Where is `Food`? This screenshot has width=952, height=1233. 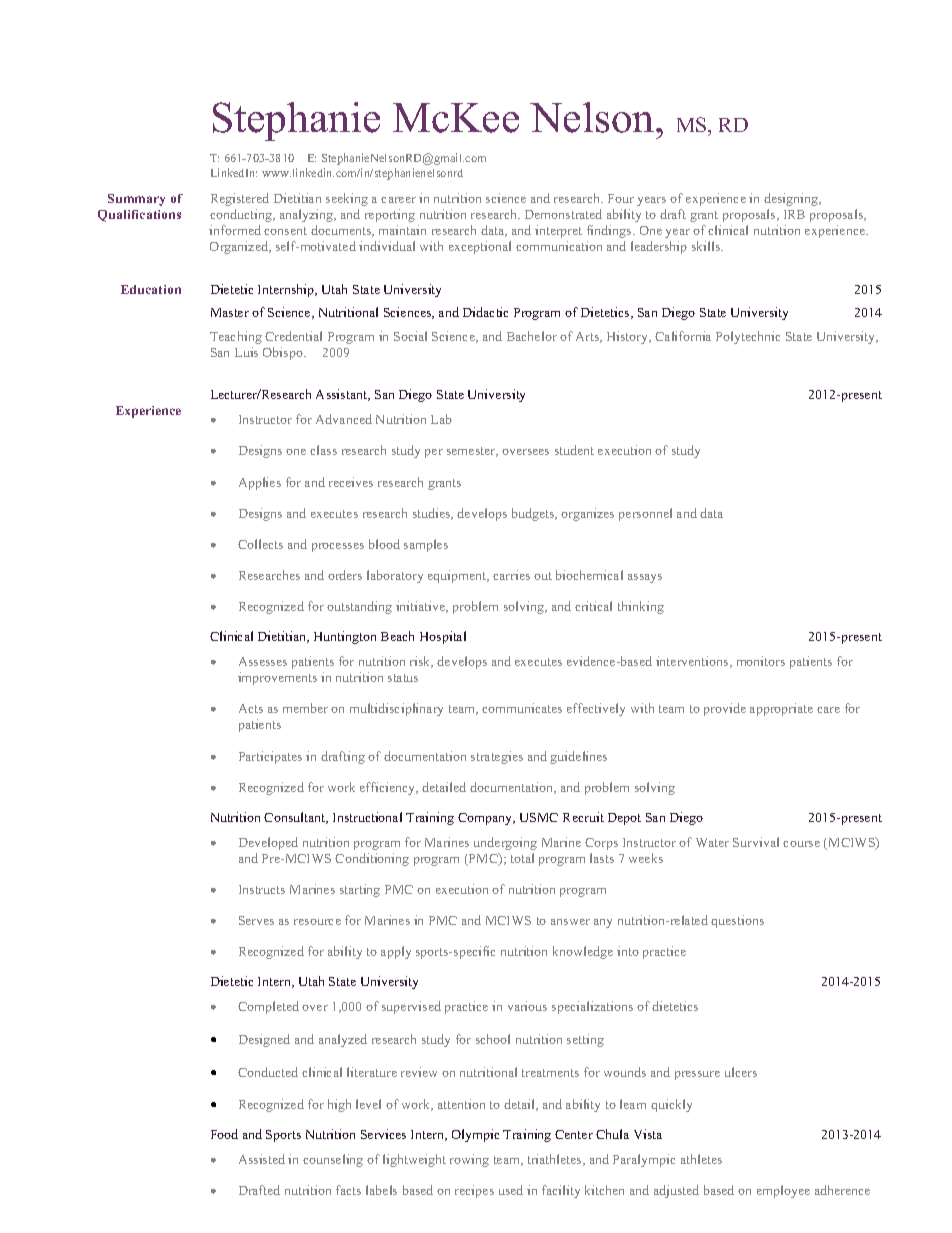 Food is located at coordinates (224, 1134).
